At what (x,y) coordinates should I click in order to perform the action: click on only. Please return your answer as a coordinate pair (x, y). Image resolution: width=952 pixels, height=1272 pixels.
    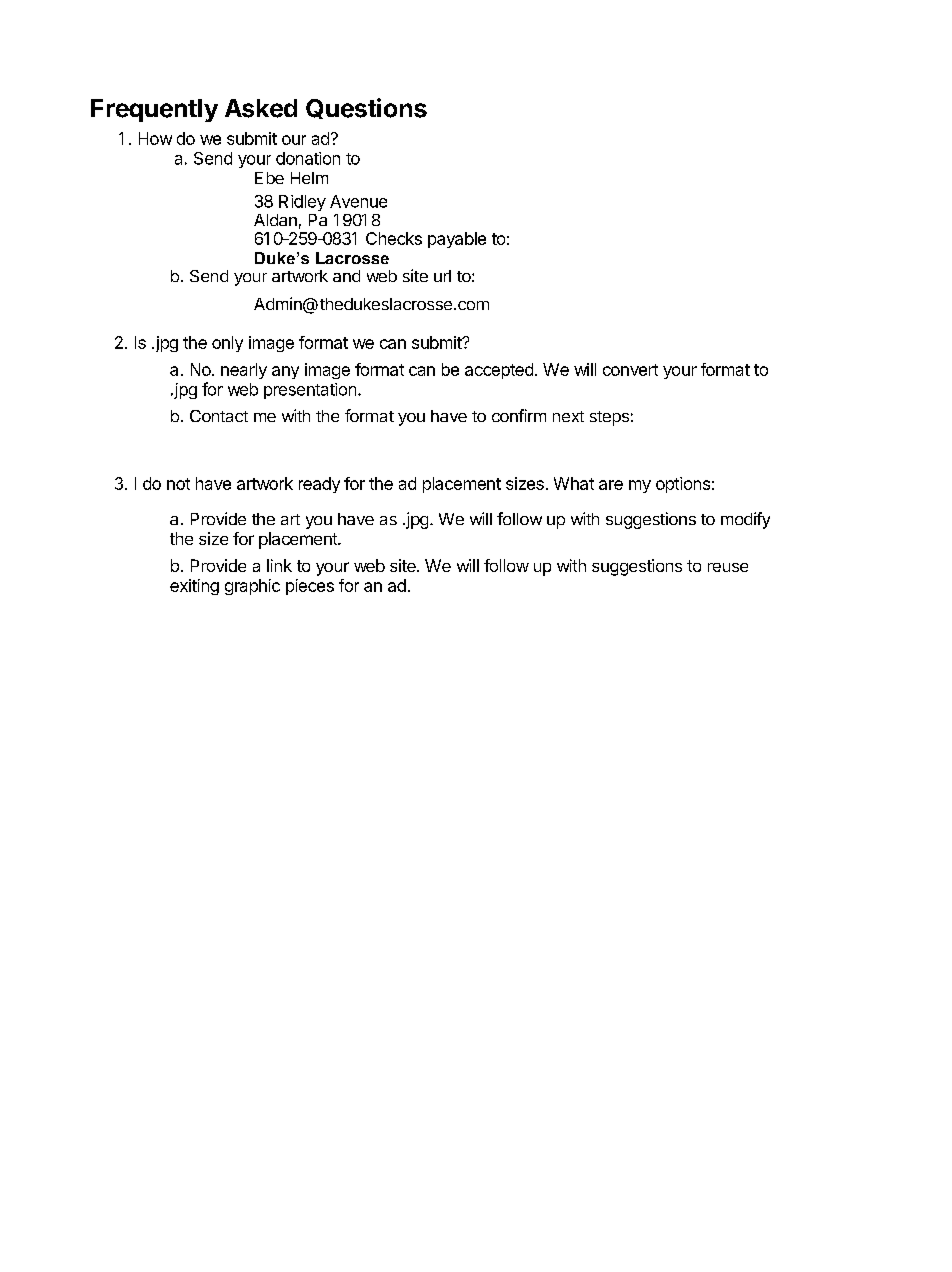
    Looking at the image, I should click on (227, 344).
